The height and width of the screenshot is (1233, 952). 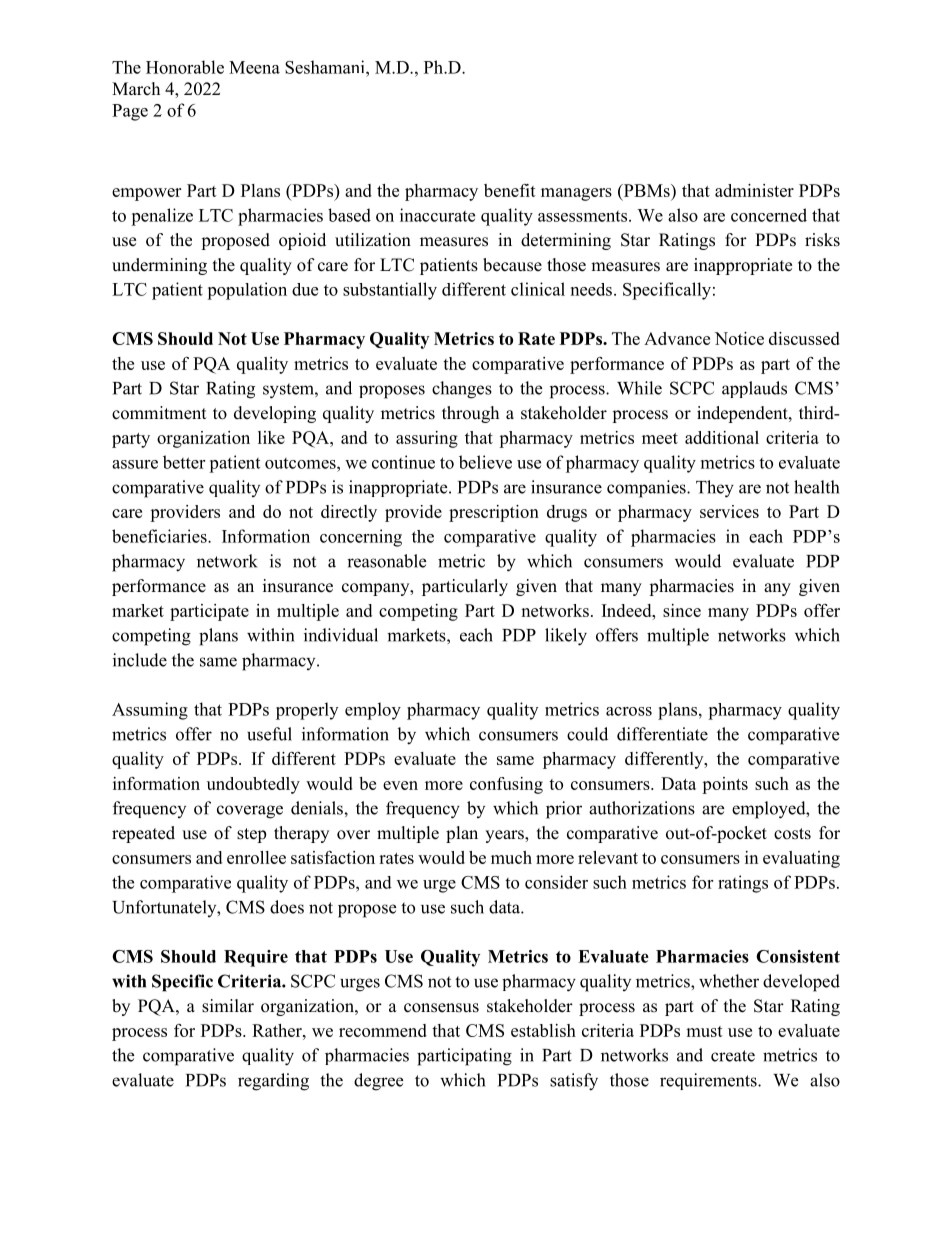 I want to click on points, so click(x=725, y=785).
